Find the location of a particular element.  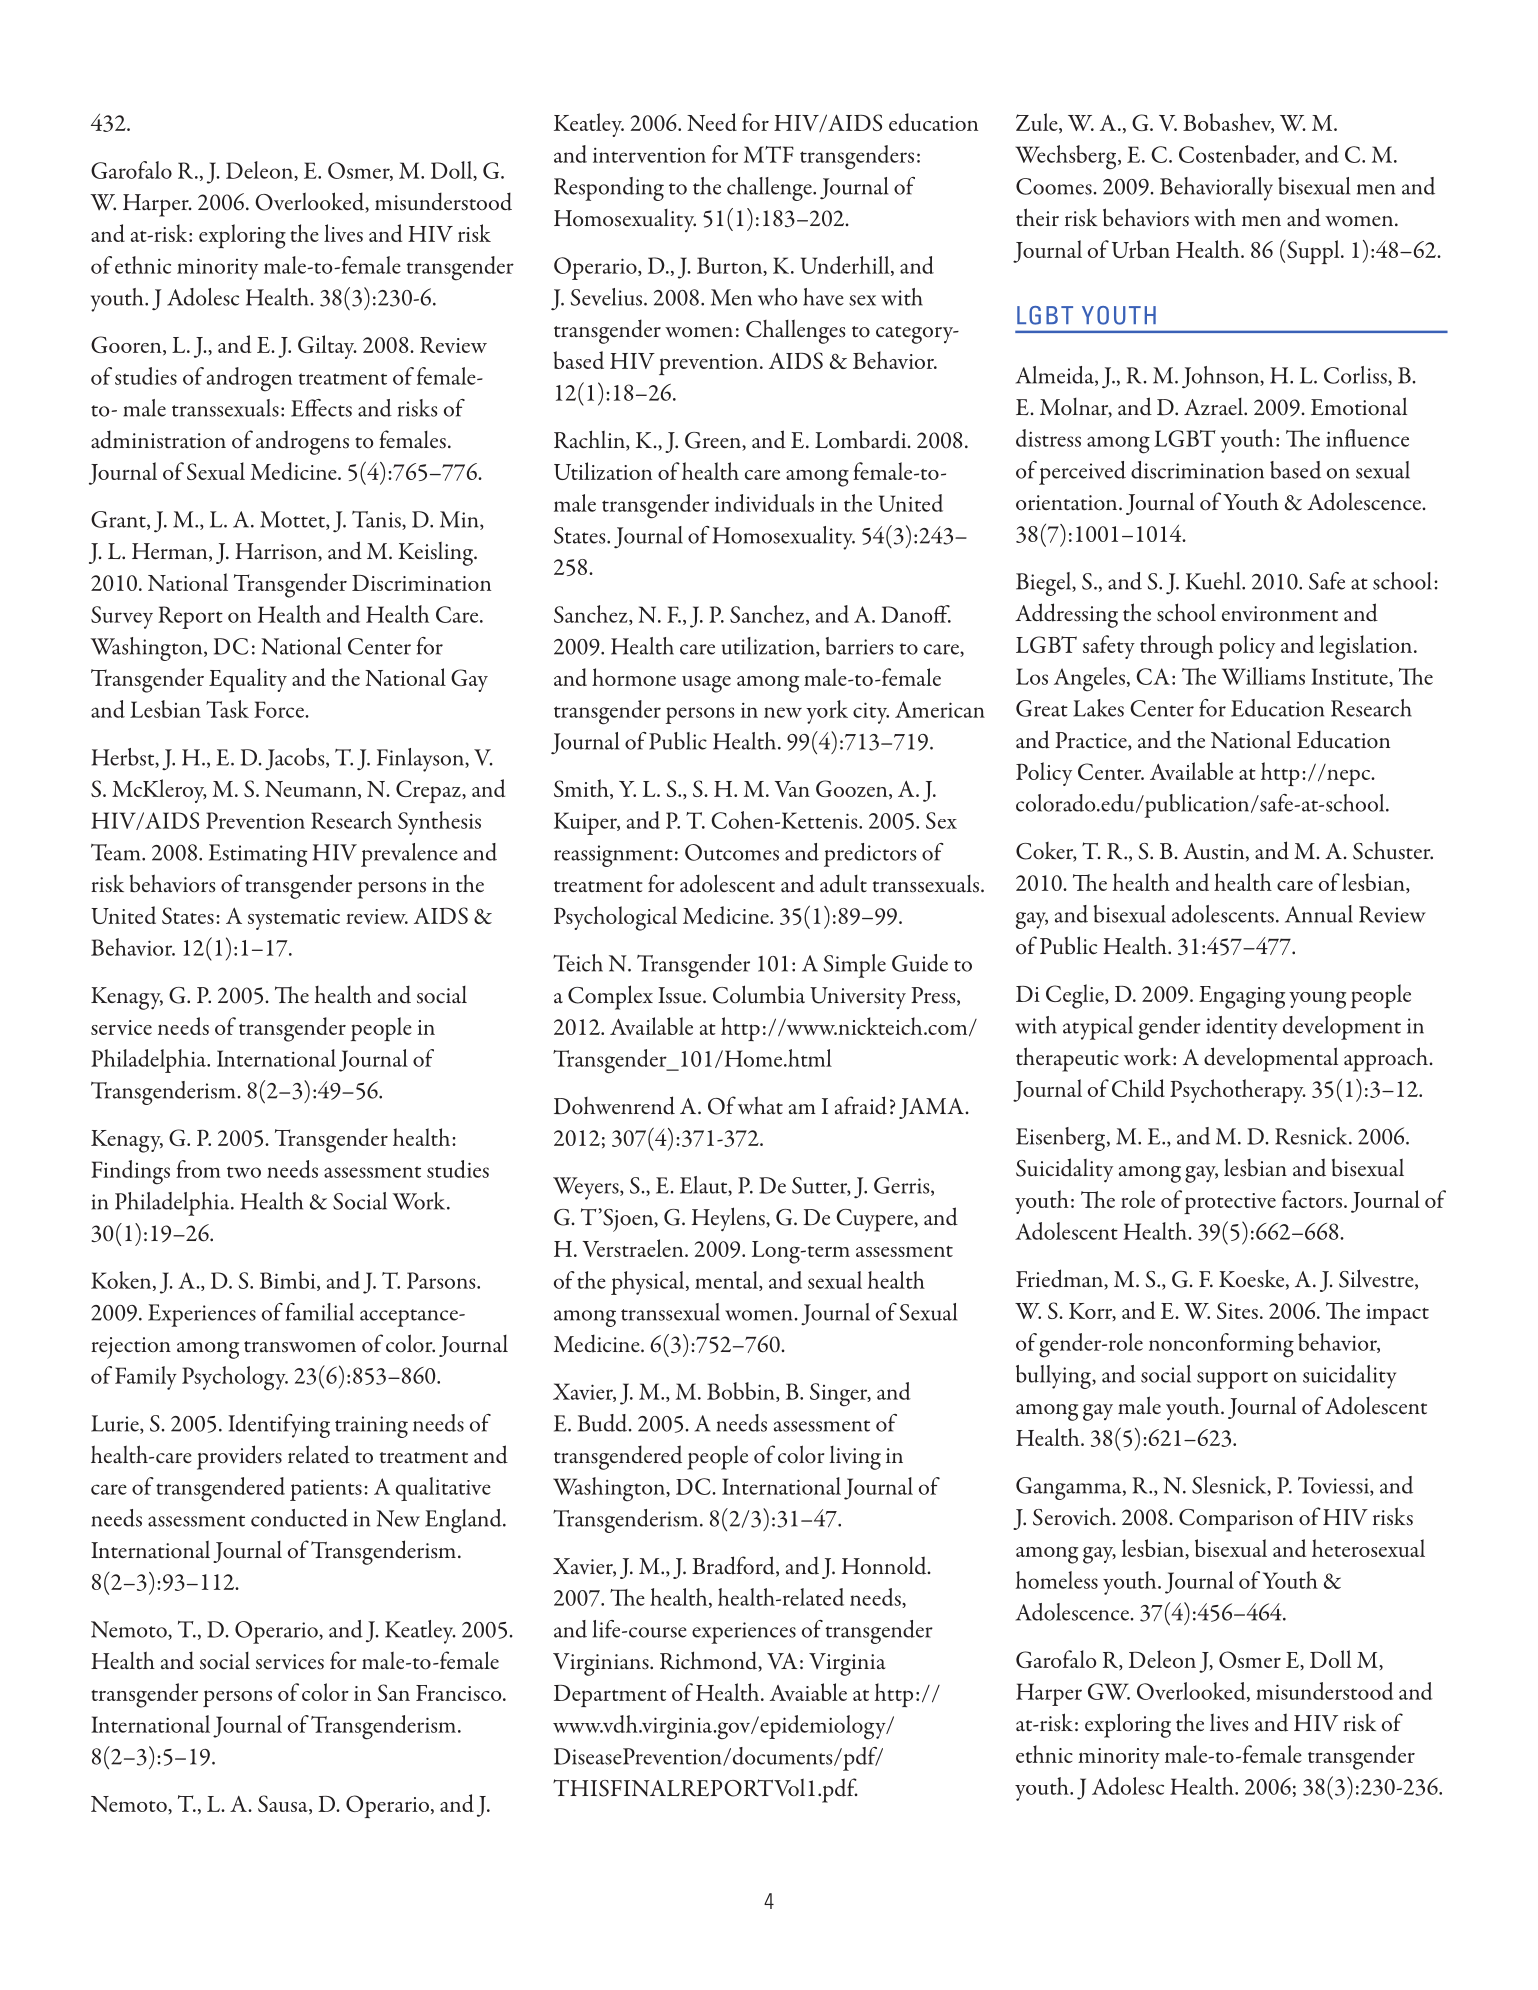

systematic is located at coordinates (294, 919).
